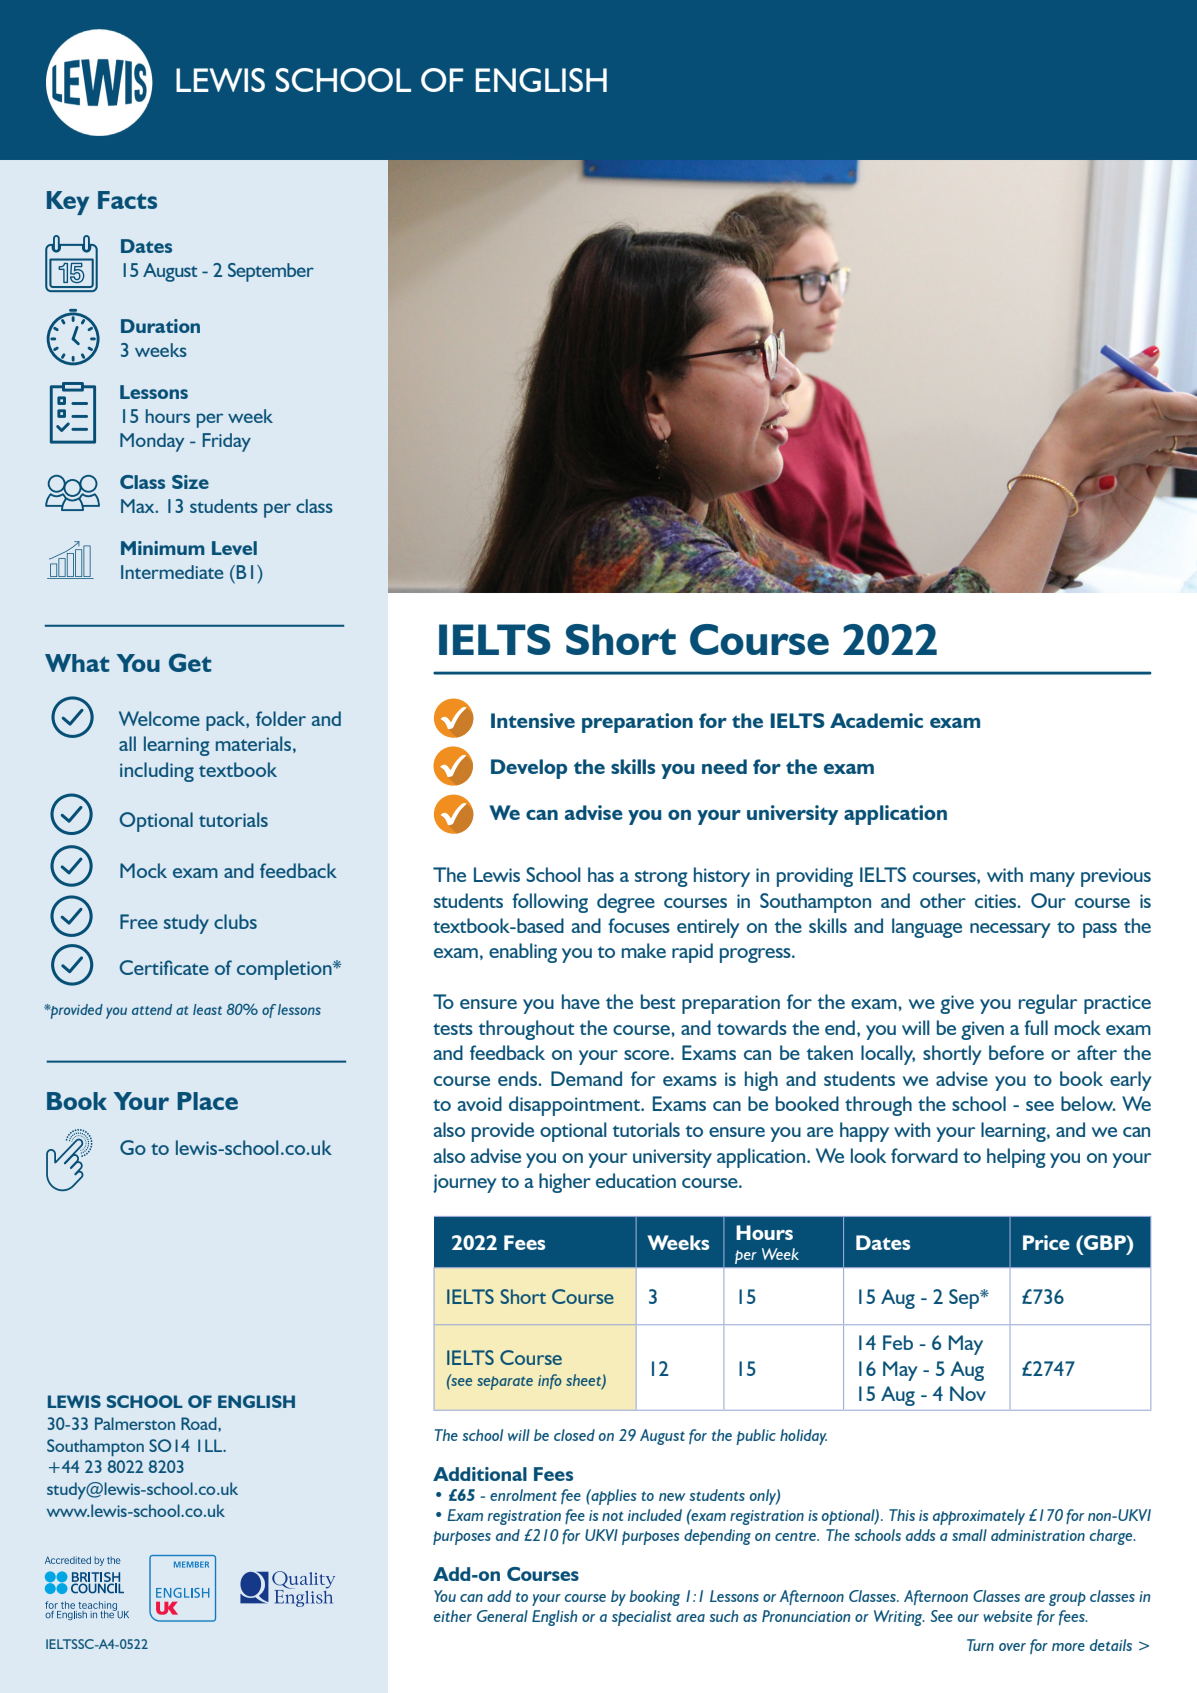 This image has width=1197, height=1693. What do you see at coordinates (160, 326) in the image?
I see `Duration` at bounding box center [160, 326].
